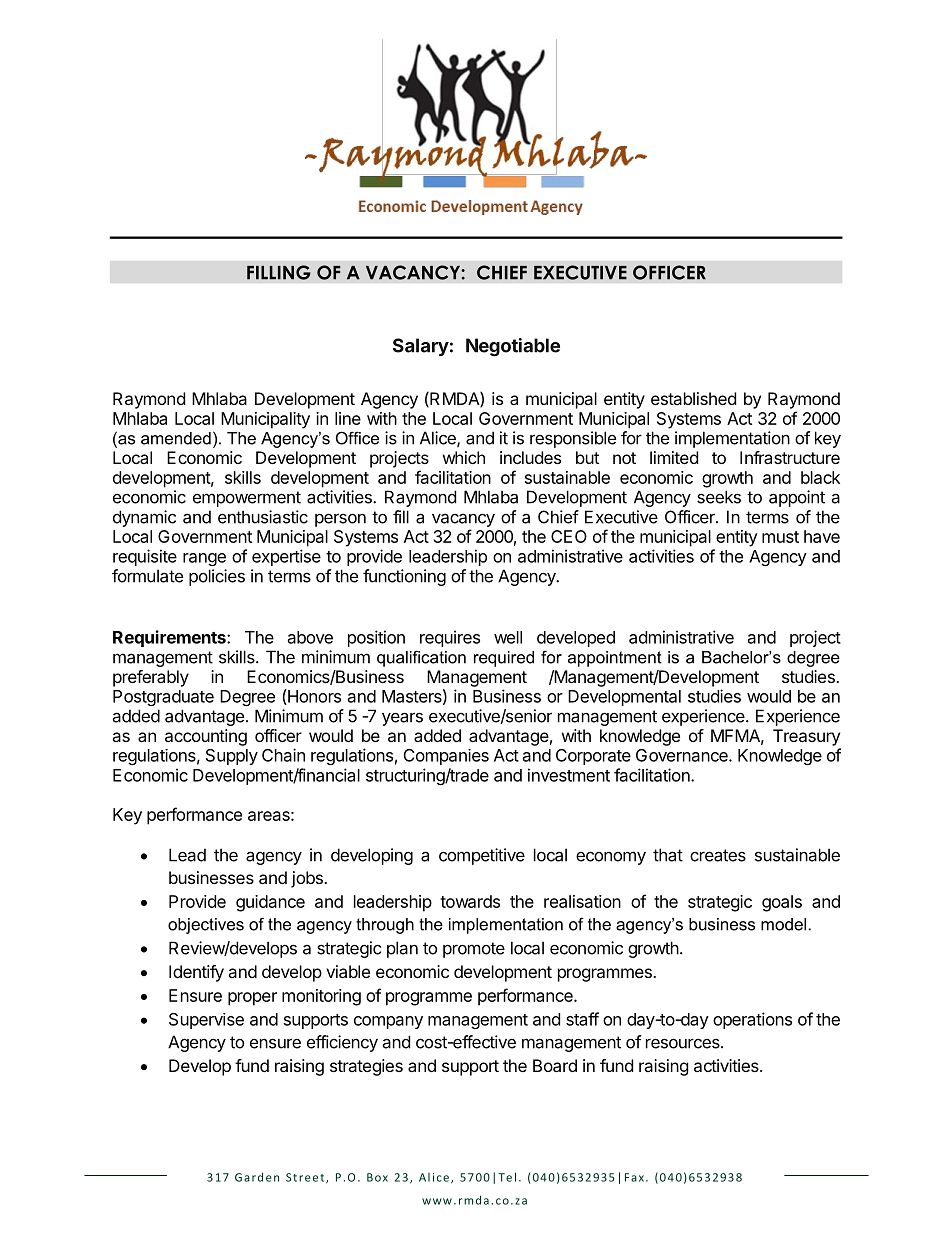  I want to click on established, so click(693, 398).
